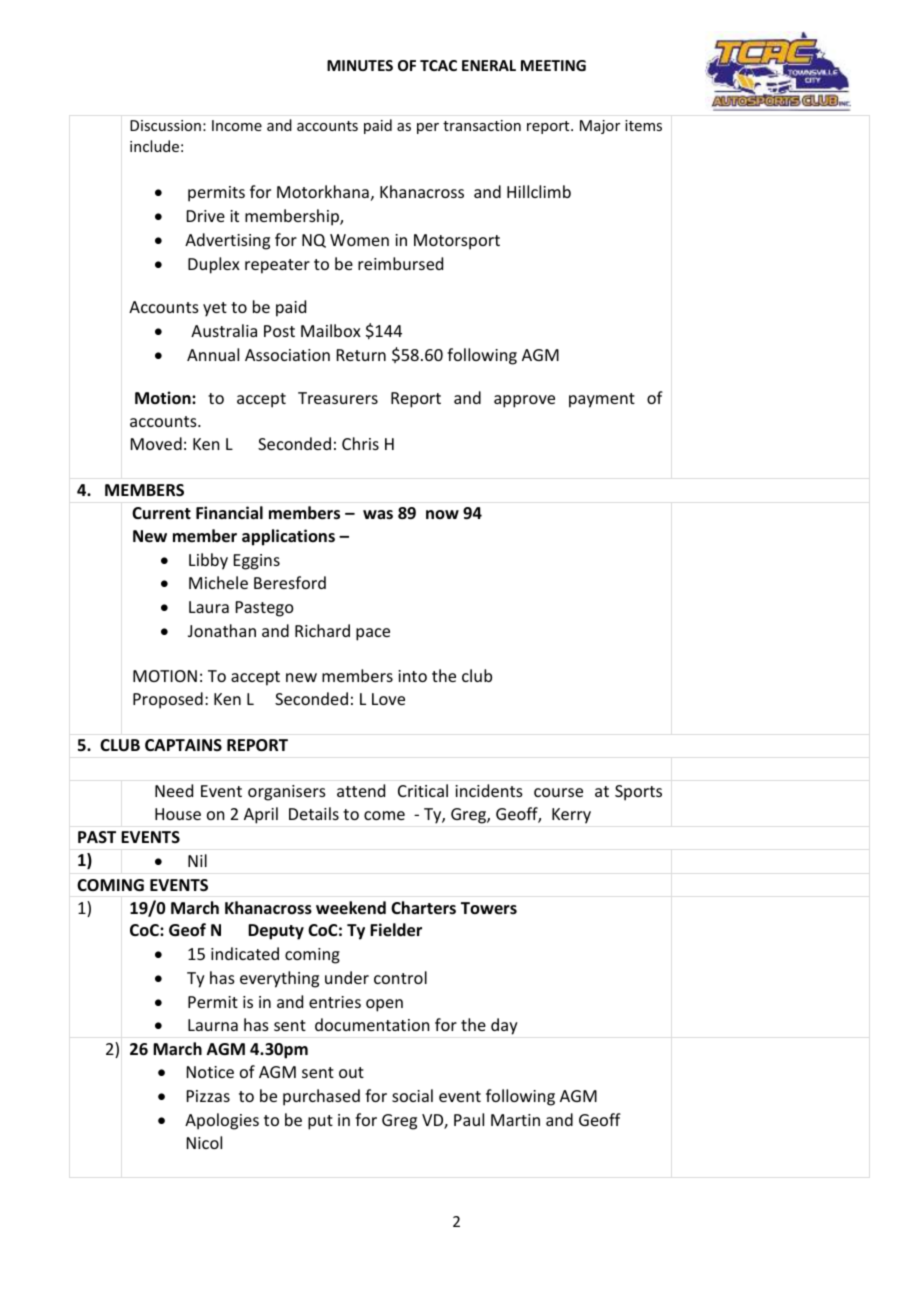 The width and height of the screenshot is (924, 1308). What do you see at coordinates (571, 816) in the screenshot?
I see `Kerry` at bounding box center [571, 816].
